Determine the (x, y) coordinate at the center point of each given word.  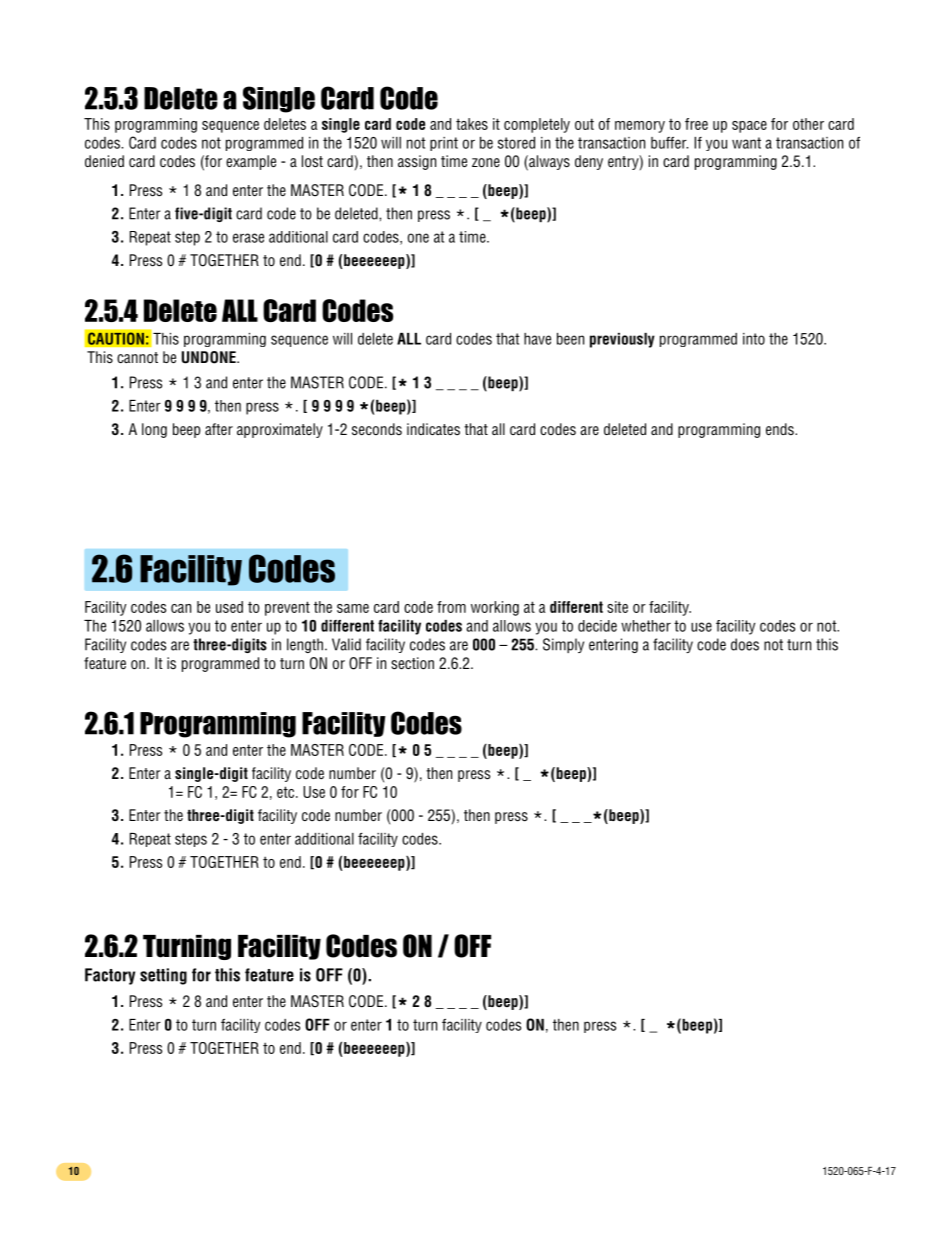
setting (163, 976)
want (746, 143)
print (444, 144)
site (617, 607)
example (251, 162)
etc (285, 792)
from (451, 607)
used (229, 607)
